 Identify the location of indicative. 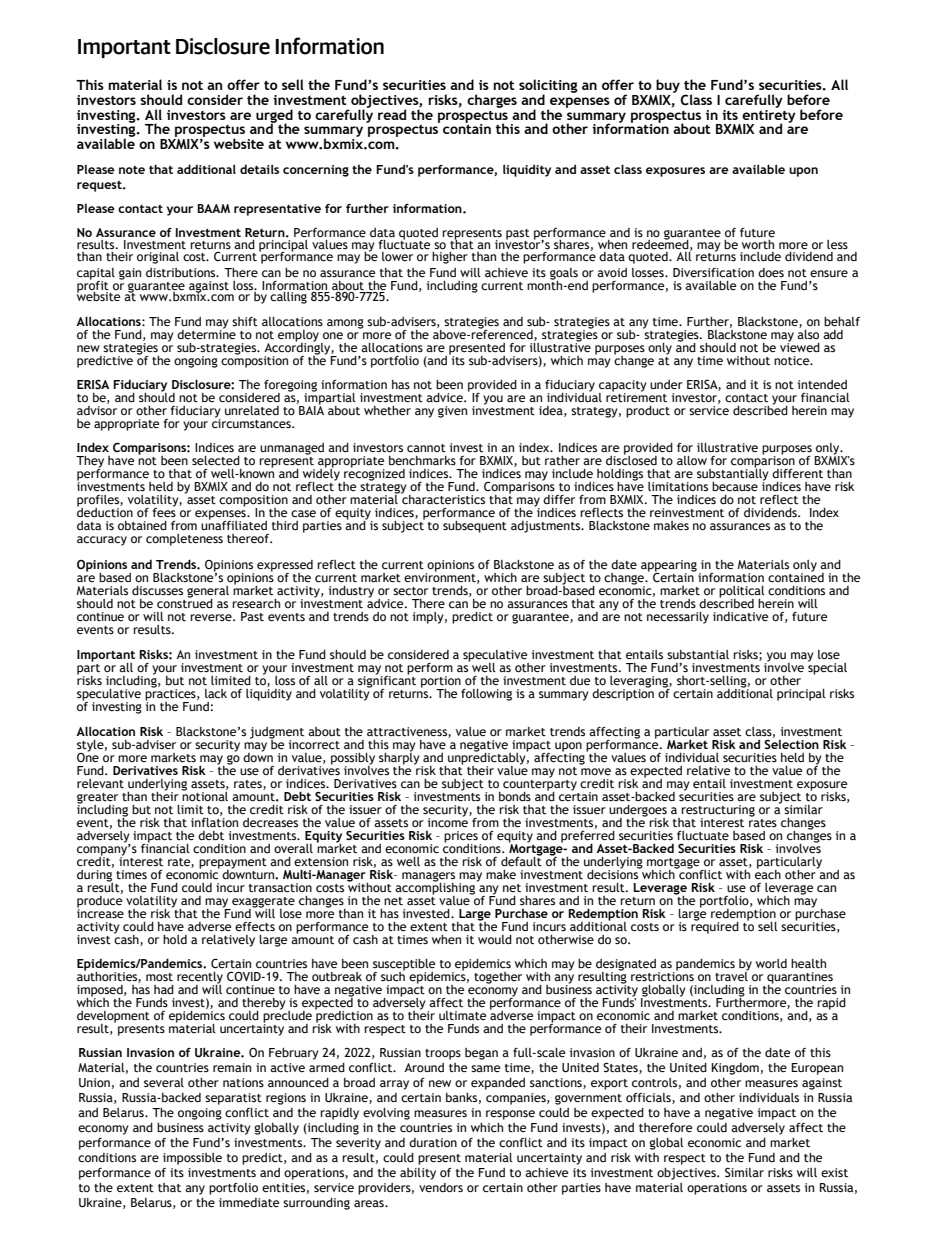
(740, 617).
